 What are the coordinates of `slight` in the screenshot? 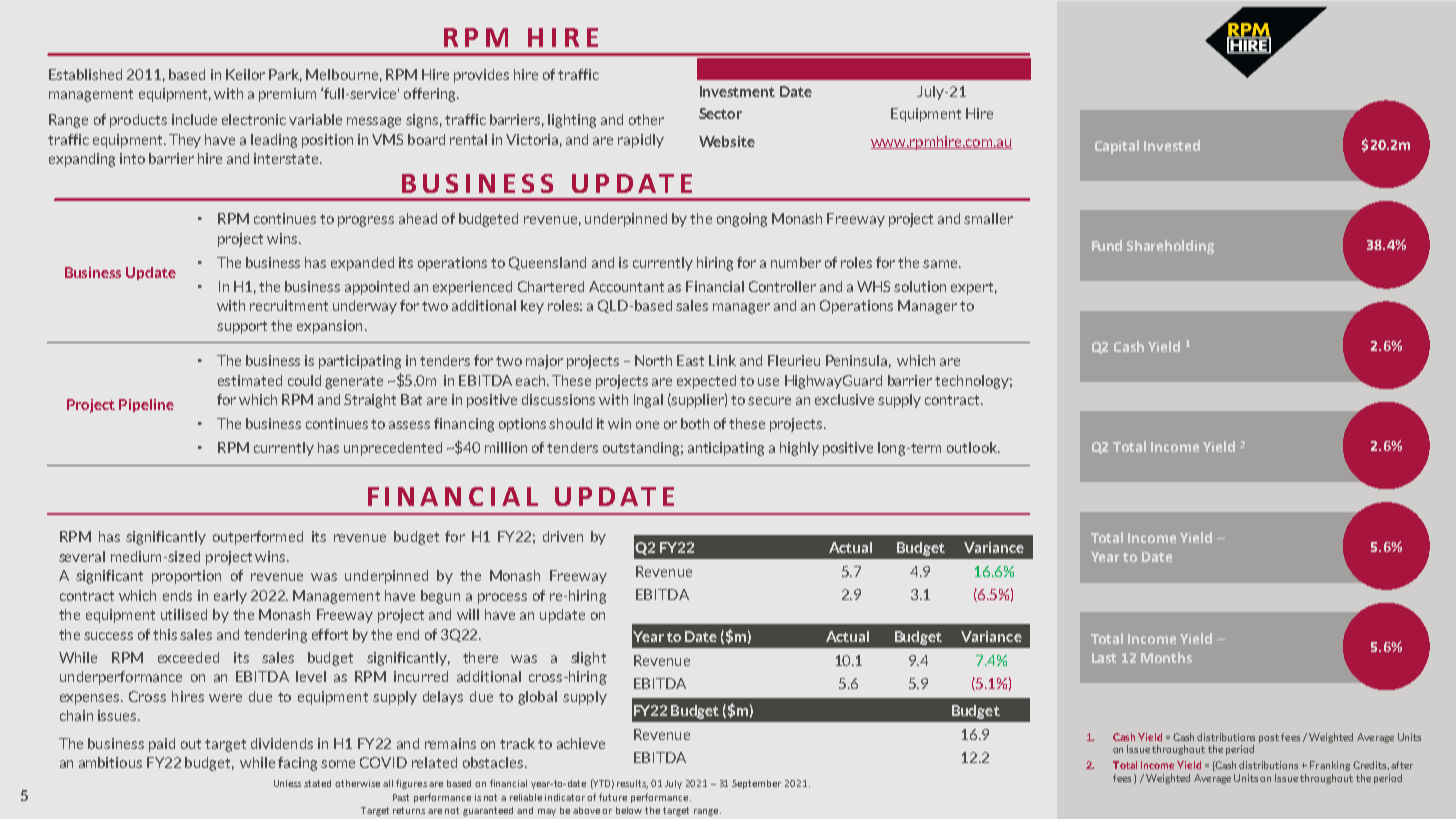 It's located at (588, 659).
